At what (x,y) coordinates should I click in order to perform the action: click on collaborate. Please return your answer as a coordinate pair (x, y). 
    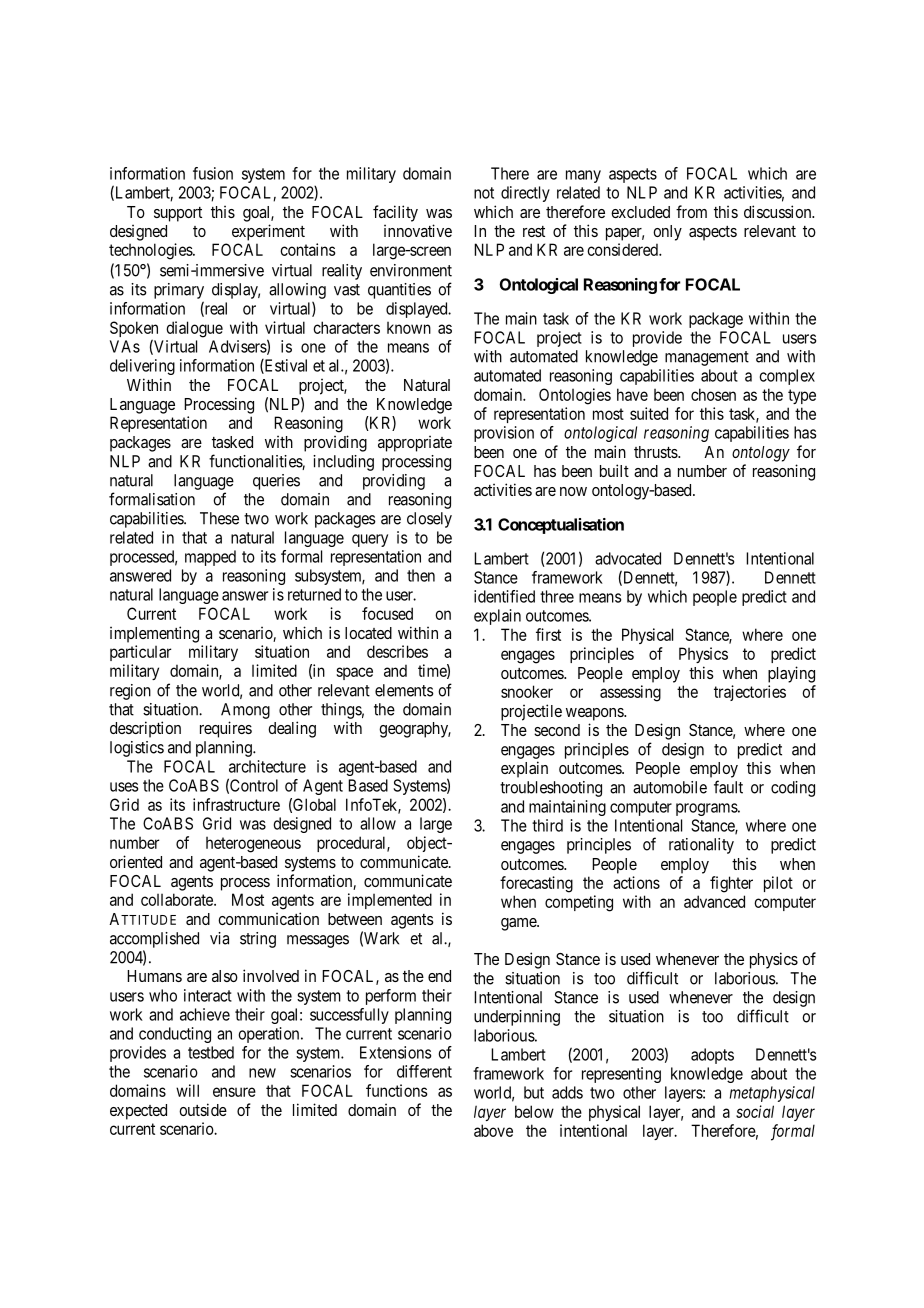
    Looking at the image, I should click on (178, 899).
